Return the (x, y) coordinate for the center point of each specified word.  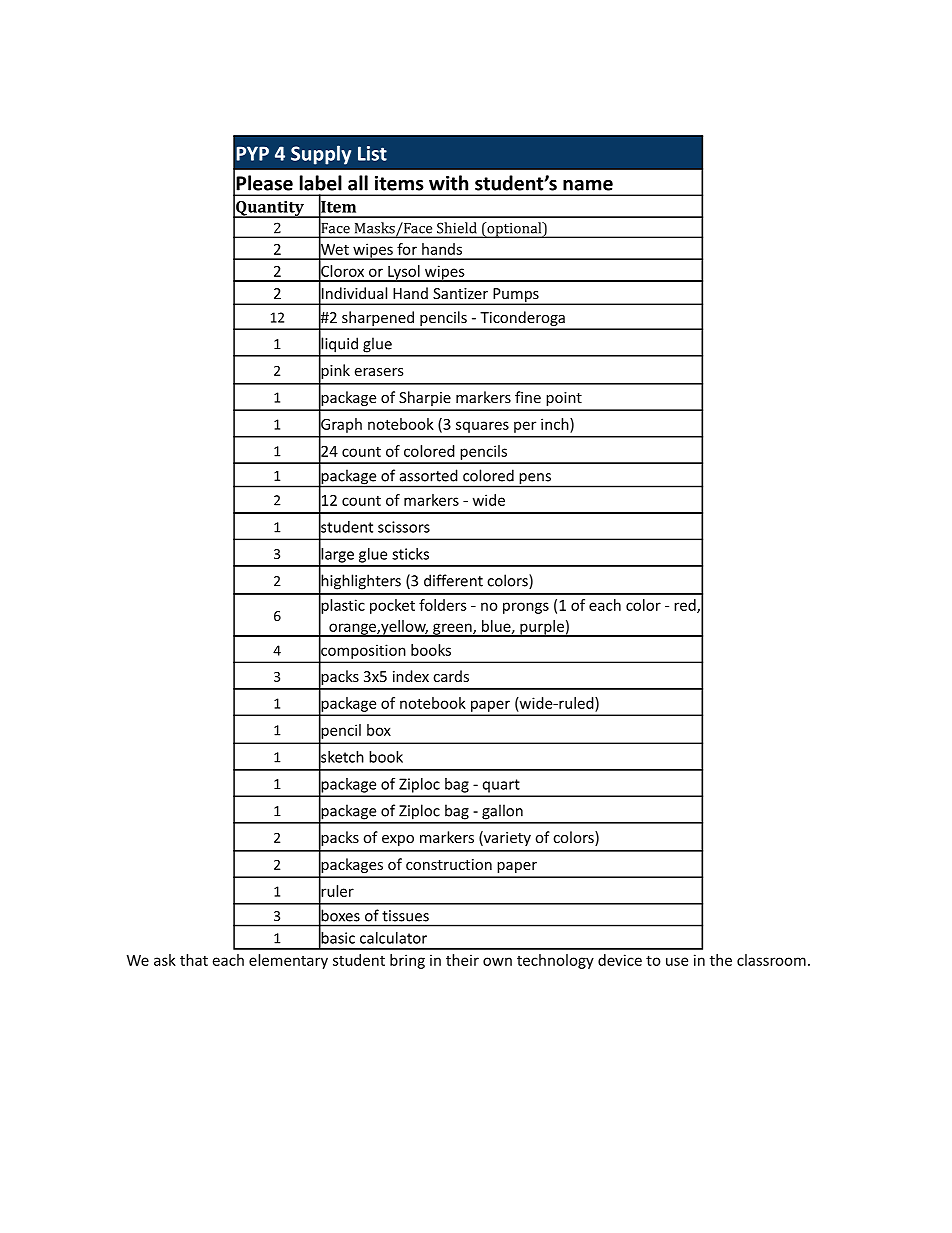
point (564, 399)
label (321, 183)
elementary (288, 961)
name (588, 185)
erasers (379, 372)
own (497, 961)
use (677, 961)
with (448, 183)
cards (451, 676)
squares (482, 427)
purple (542, 628)
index (411, 676)
